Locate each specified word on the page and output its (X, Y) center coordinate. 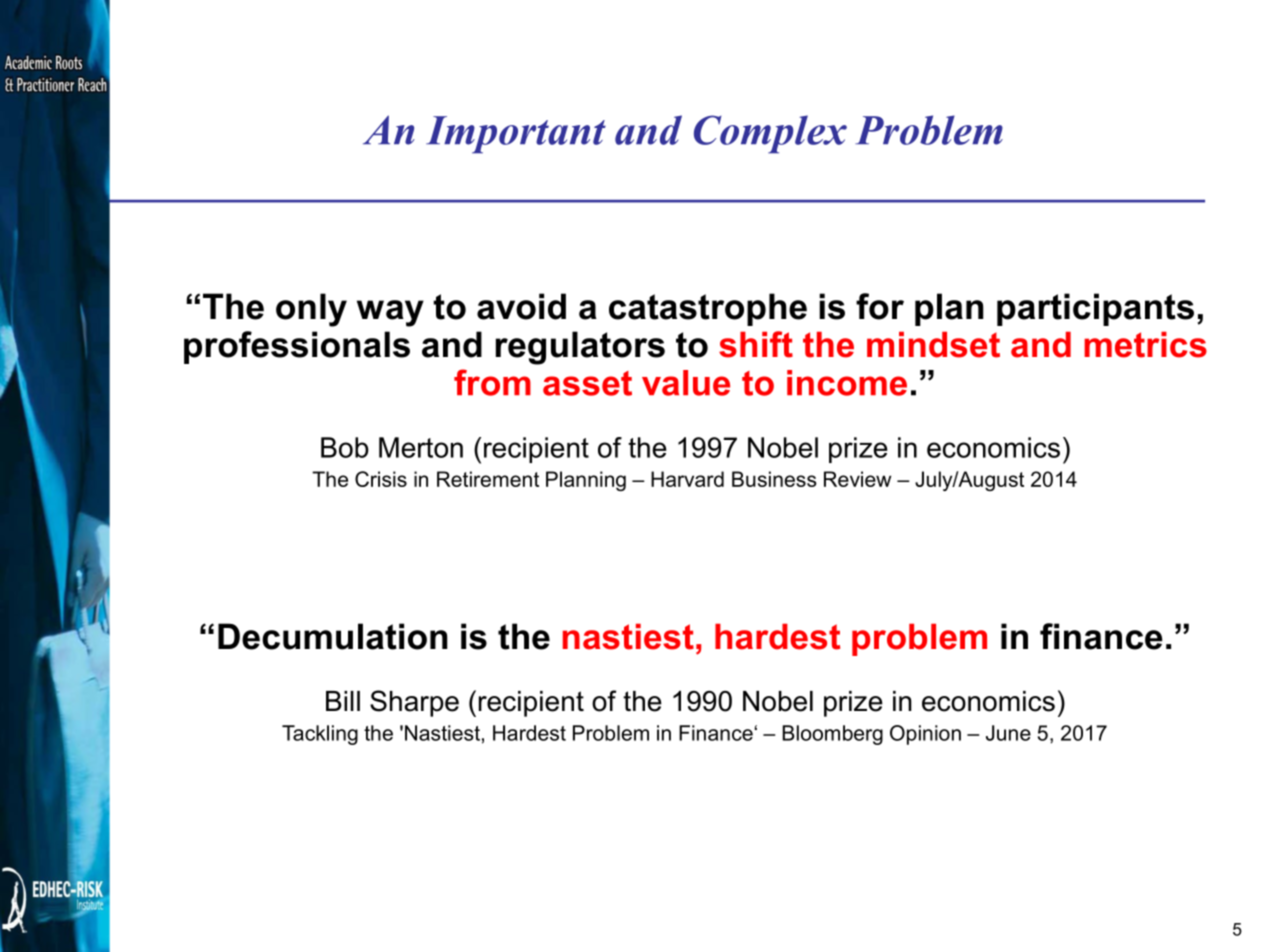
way (390, 313)
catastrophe (708, 309)
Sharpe (414, 703)
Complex (770, 134)
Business (774, 479)
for (880, 306)
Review (857, 479)
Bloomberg (832, 735)
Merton (421, 447)
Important (516, 135)
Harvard (687, 479)
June (1008, 733)
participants (1095, 309)
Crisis (381, 479)
